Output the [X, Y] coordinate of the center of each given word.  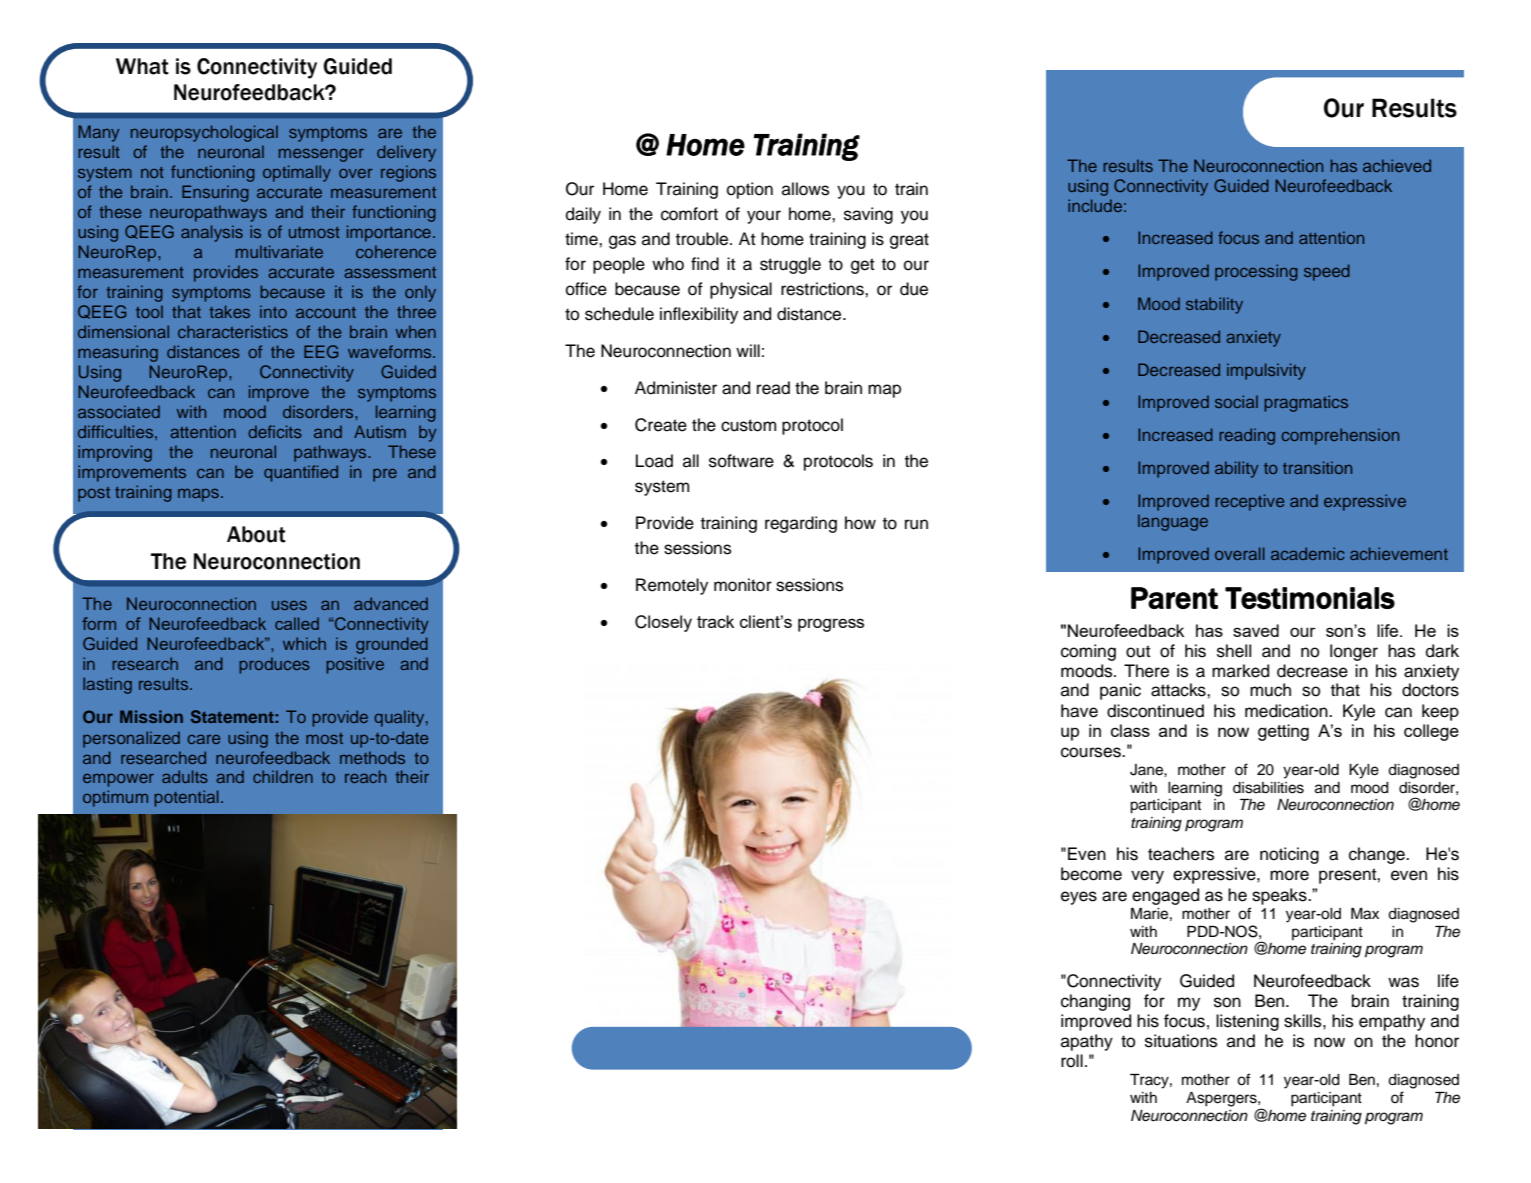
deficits [275, 431]
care [204, 739]
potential [186, 798]
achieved [1397, 165]
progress [831, 625]
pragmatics [1306, 403]
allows [805, 189]
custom [748, 425]
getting [1283, 732]
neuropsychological [204, 133]
